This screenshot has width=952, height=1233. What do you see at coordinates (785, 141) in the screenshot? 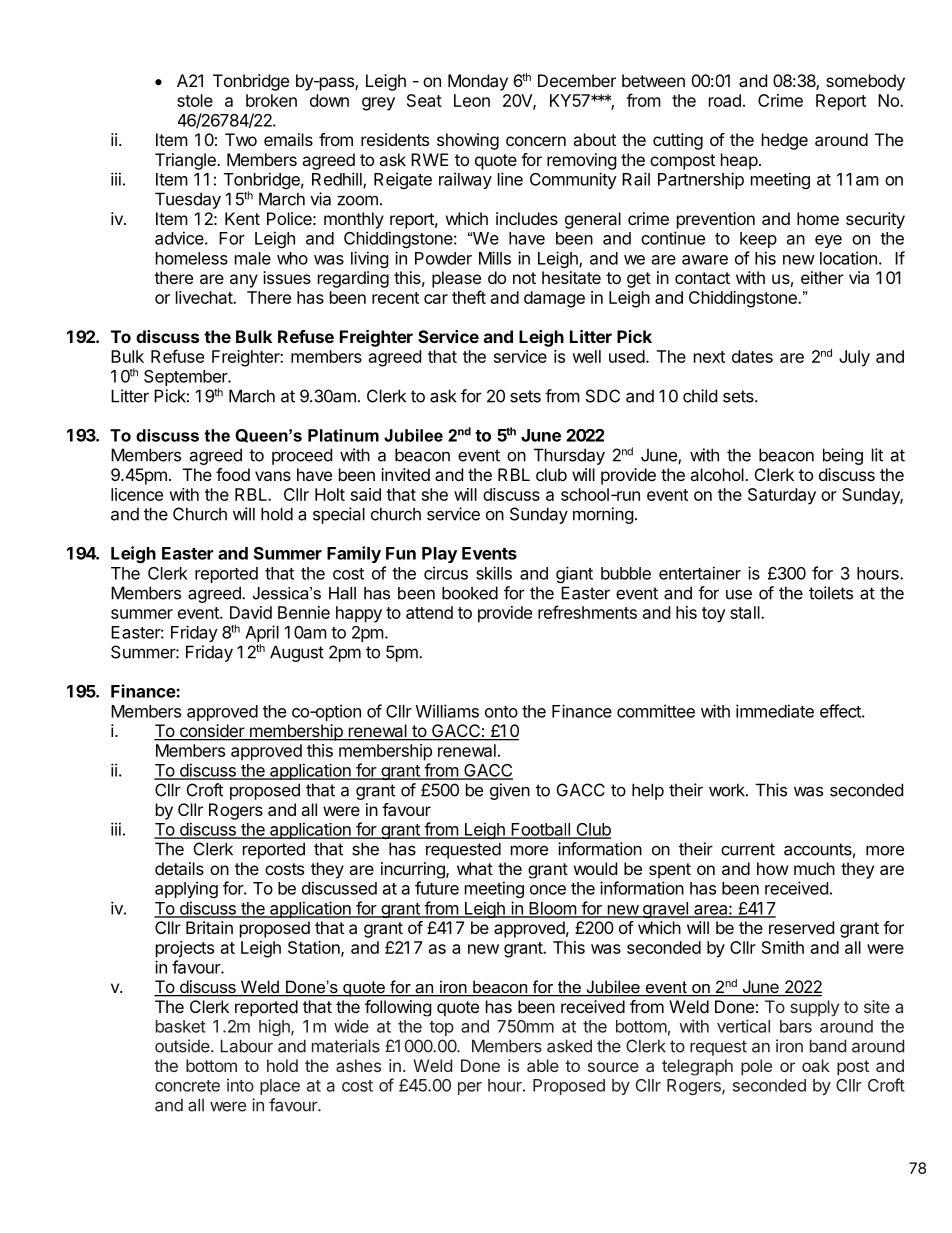
I see `hedge` at bounding box center [785, 141].
